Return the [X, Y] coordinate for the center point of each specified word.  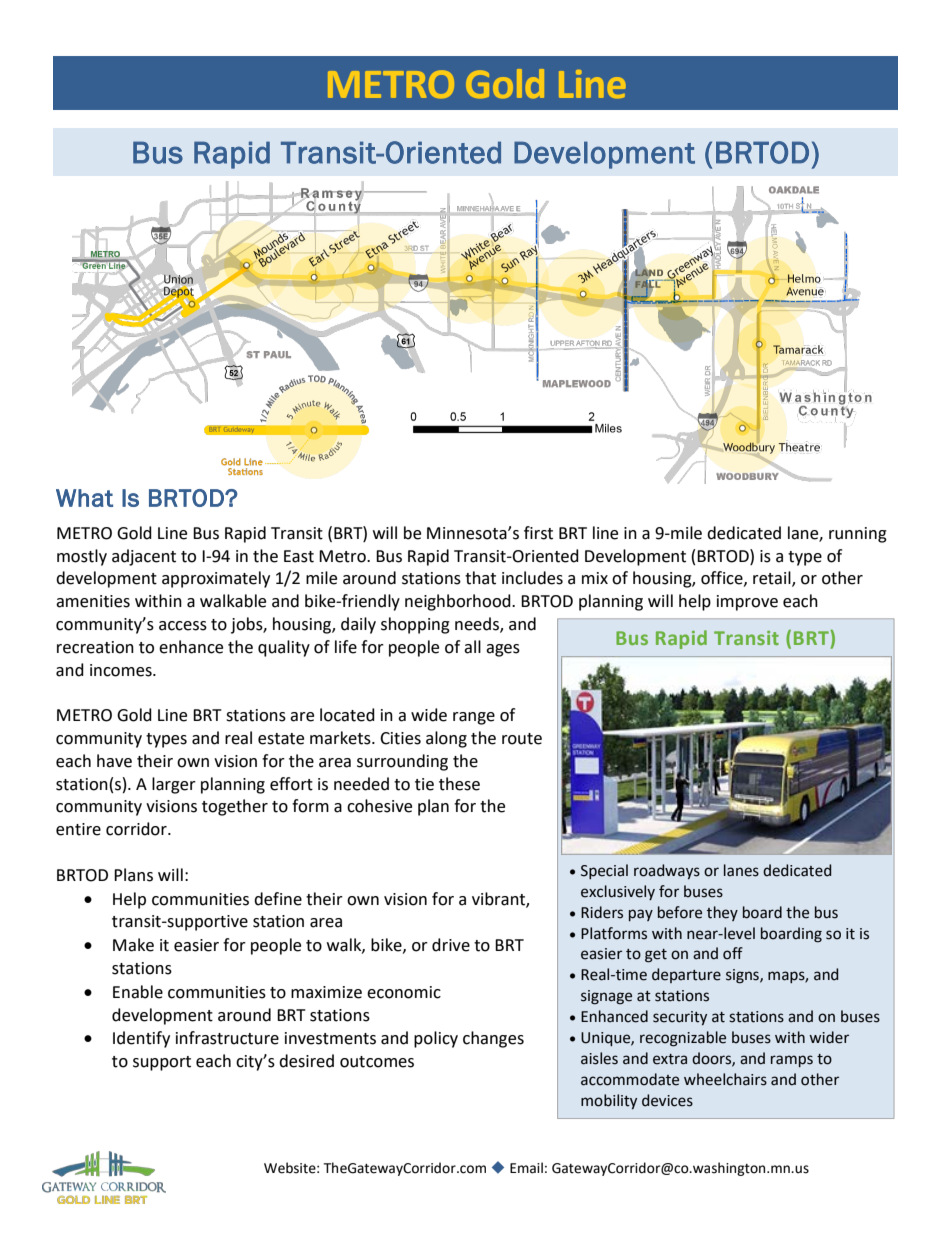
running [858, 535]
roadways [667, 871]
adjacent [144, 557]
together [235, 807]
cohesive [379, 806]
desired [306, 1061]
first [538, 533]
